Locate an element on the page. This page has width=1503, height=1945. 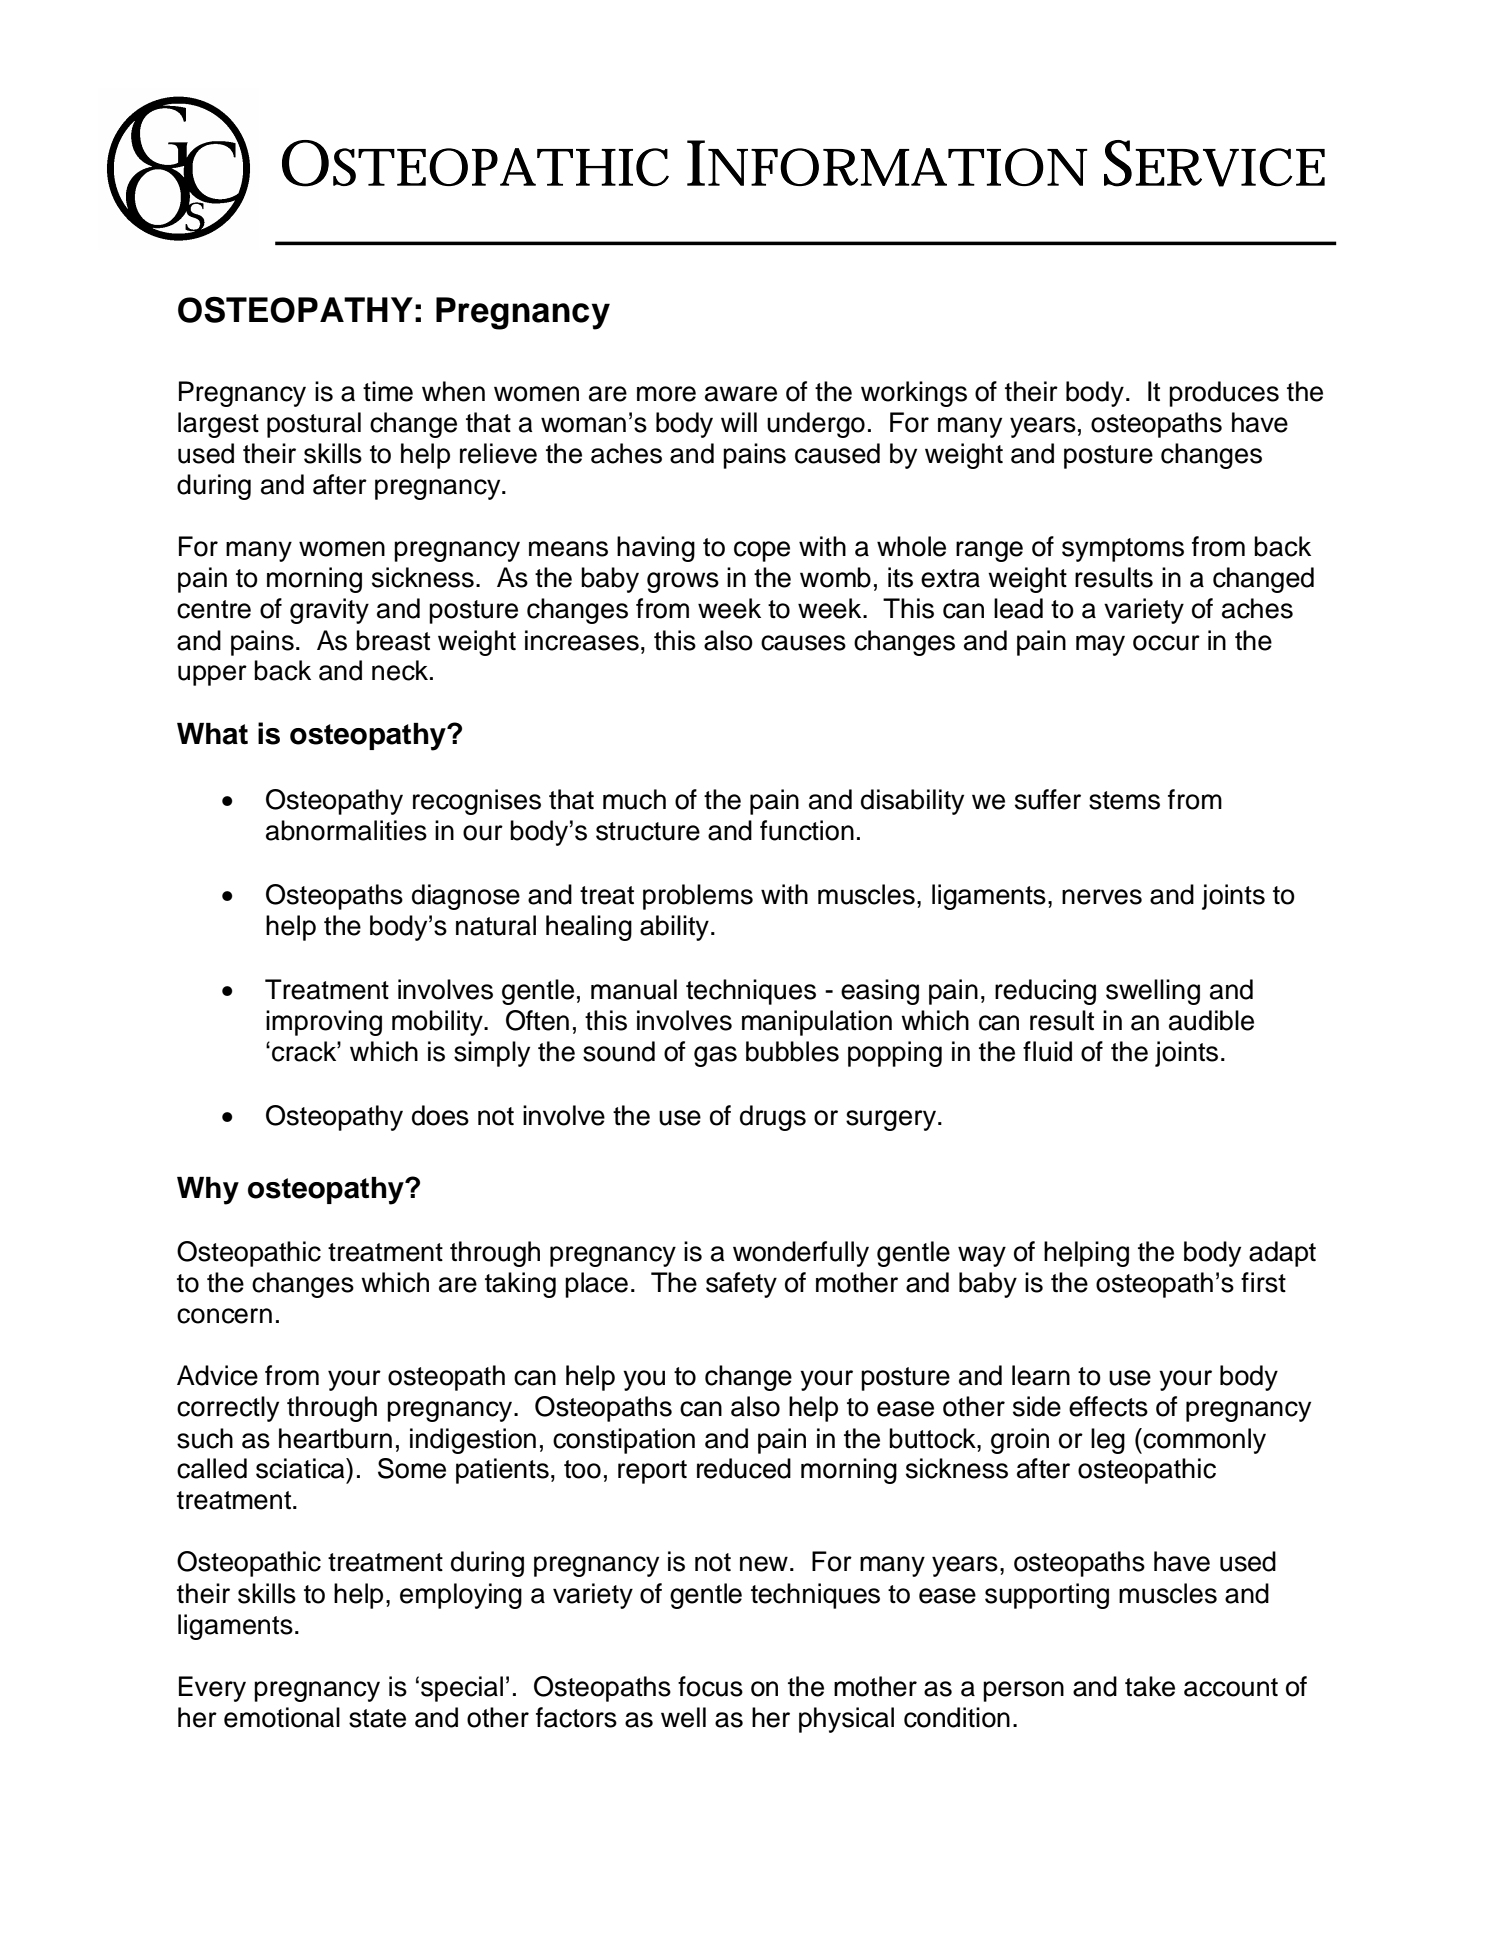
safety is located at coordinates (741, 1285).
